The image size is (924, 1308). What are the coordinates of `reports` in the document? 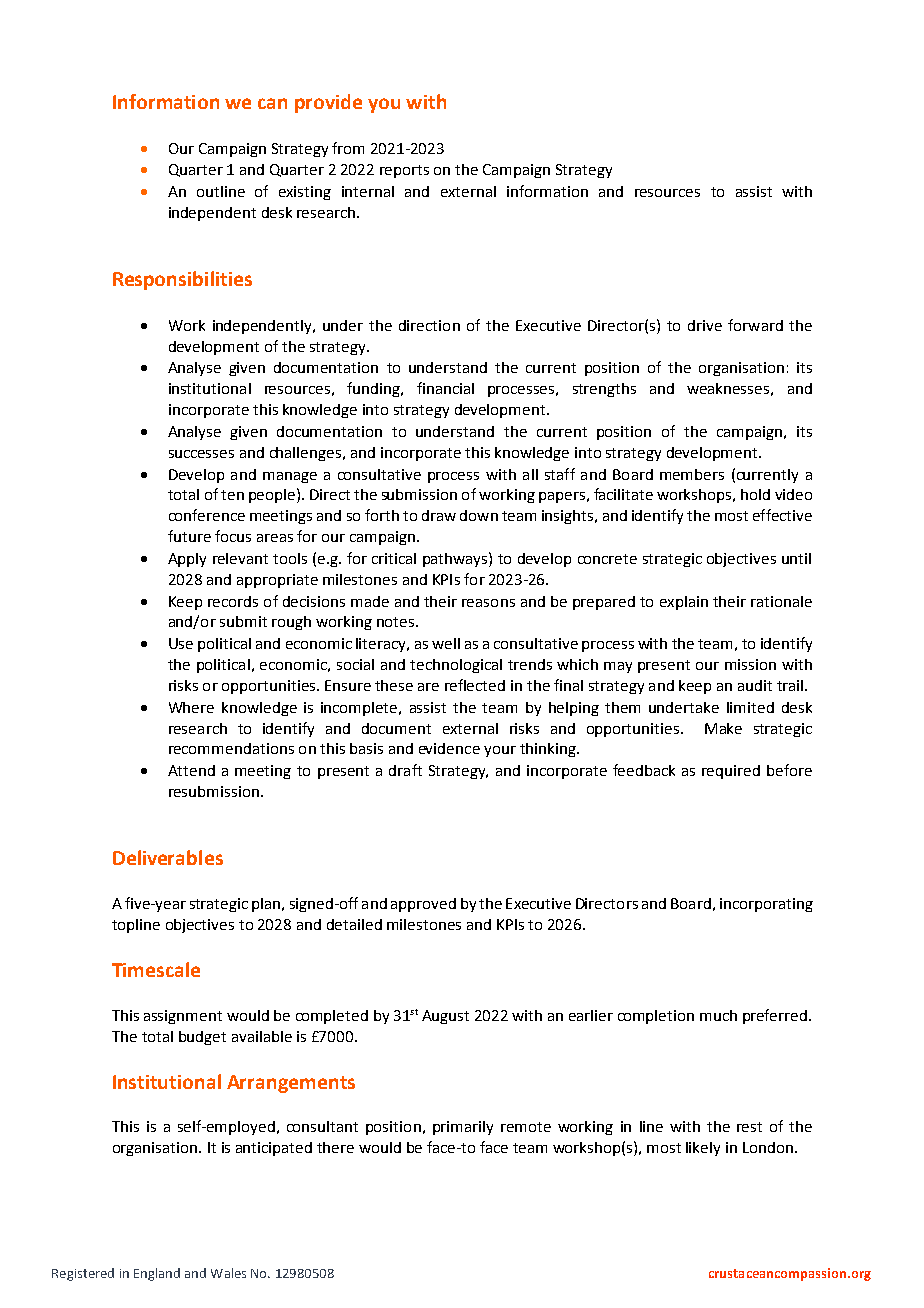 It's located at (404, 171).
